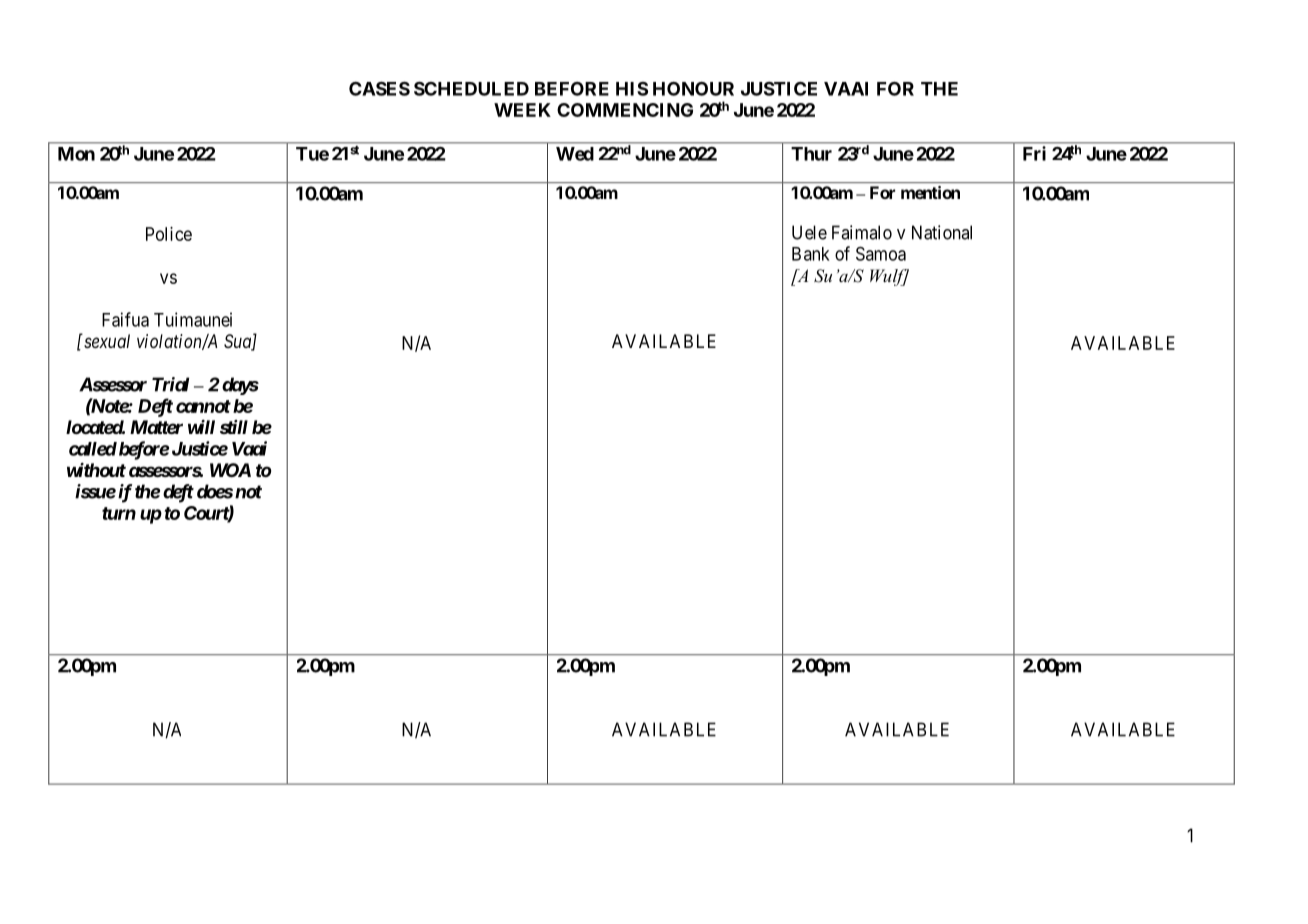  What do you see at coordinates (170, 384) in the document?
I see `Trial` at bounding box center [170, 384].
